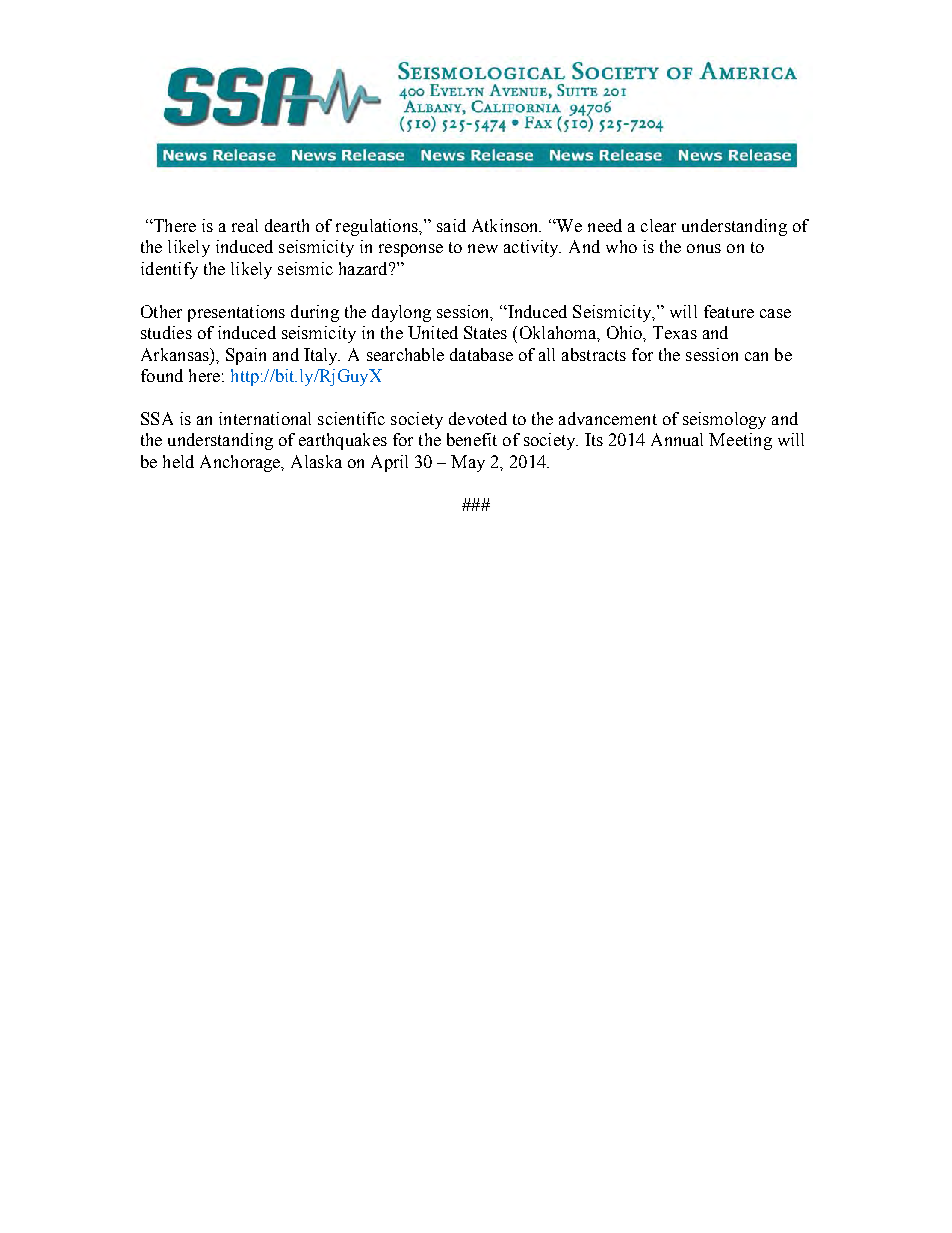  What do you see at coordinates (162, 375) in the screenshot?
I see `found` at bounding box center [162, 375].
